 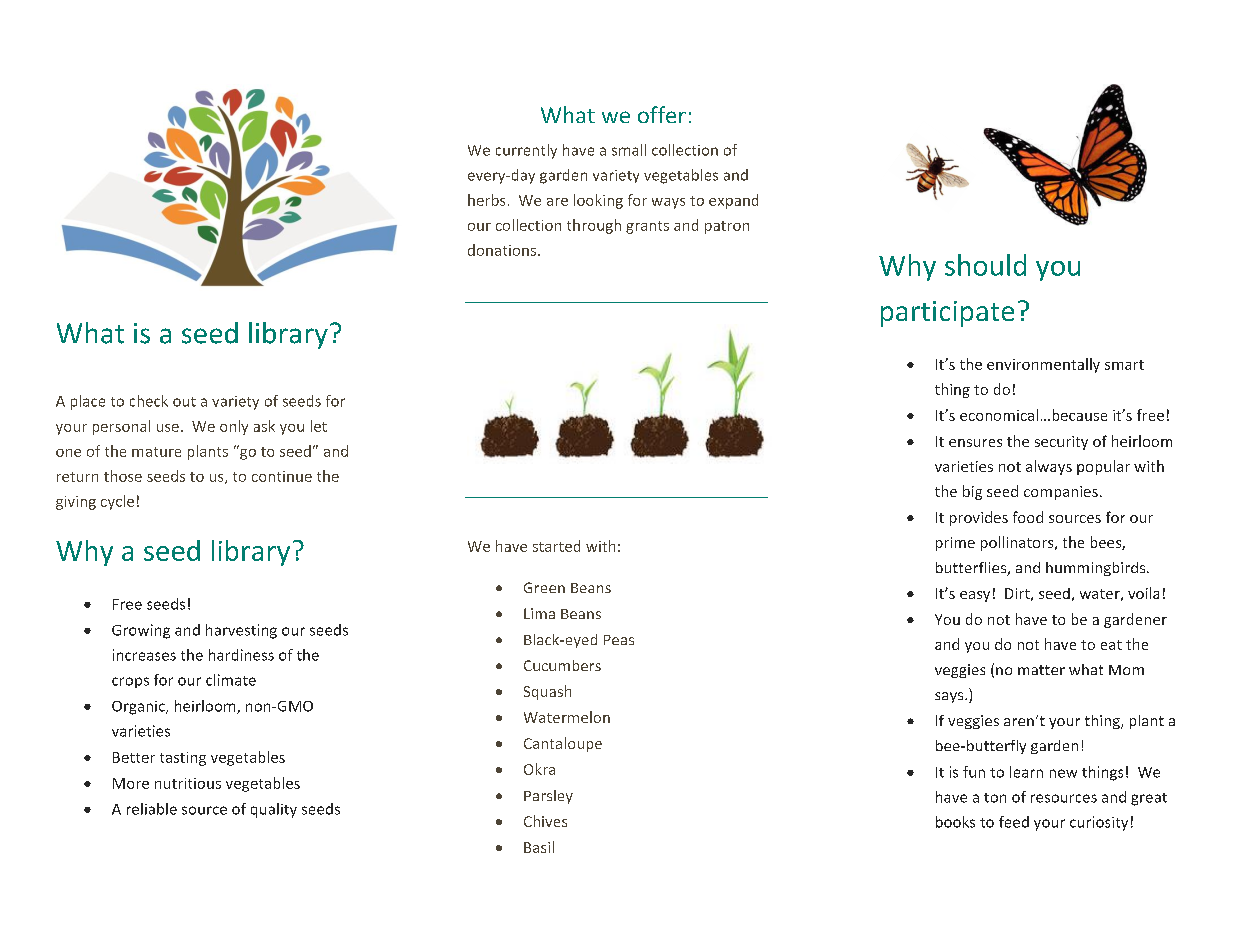 What do you see at coordinates (733, 201) in the image?
I see `expand` at bounding box center [733, 201].
